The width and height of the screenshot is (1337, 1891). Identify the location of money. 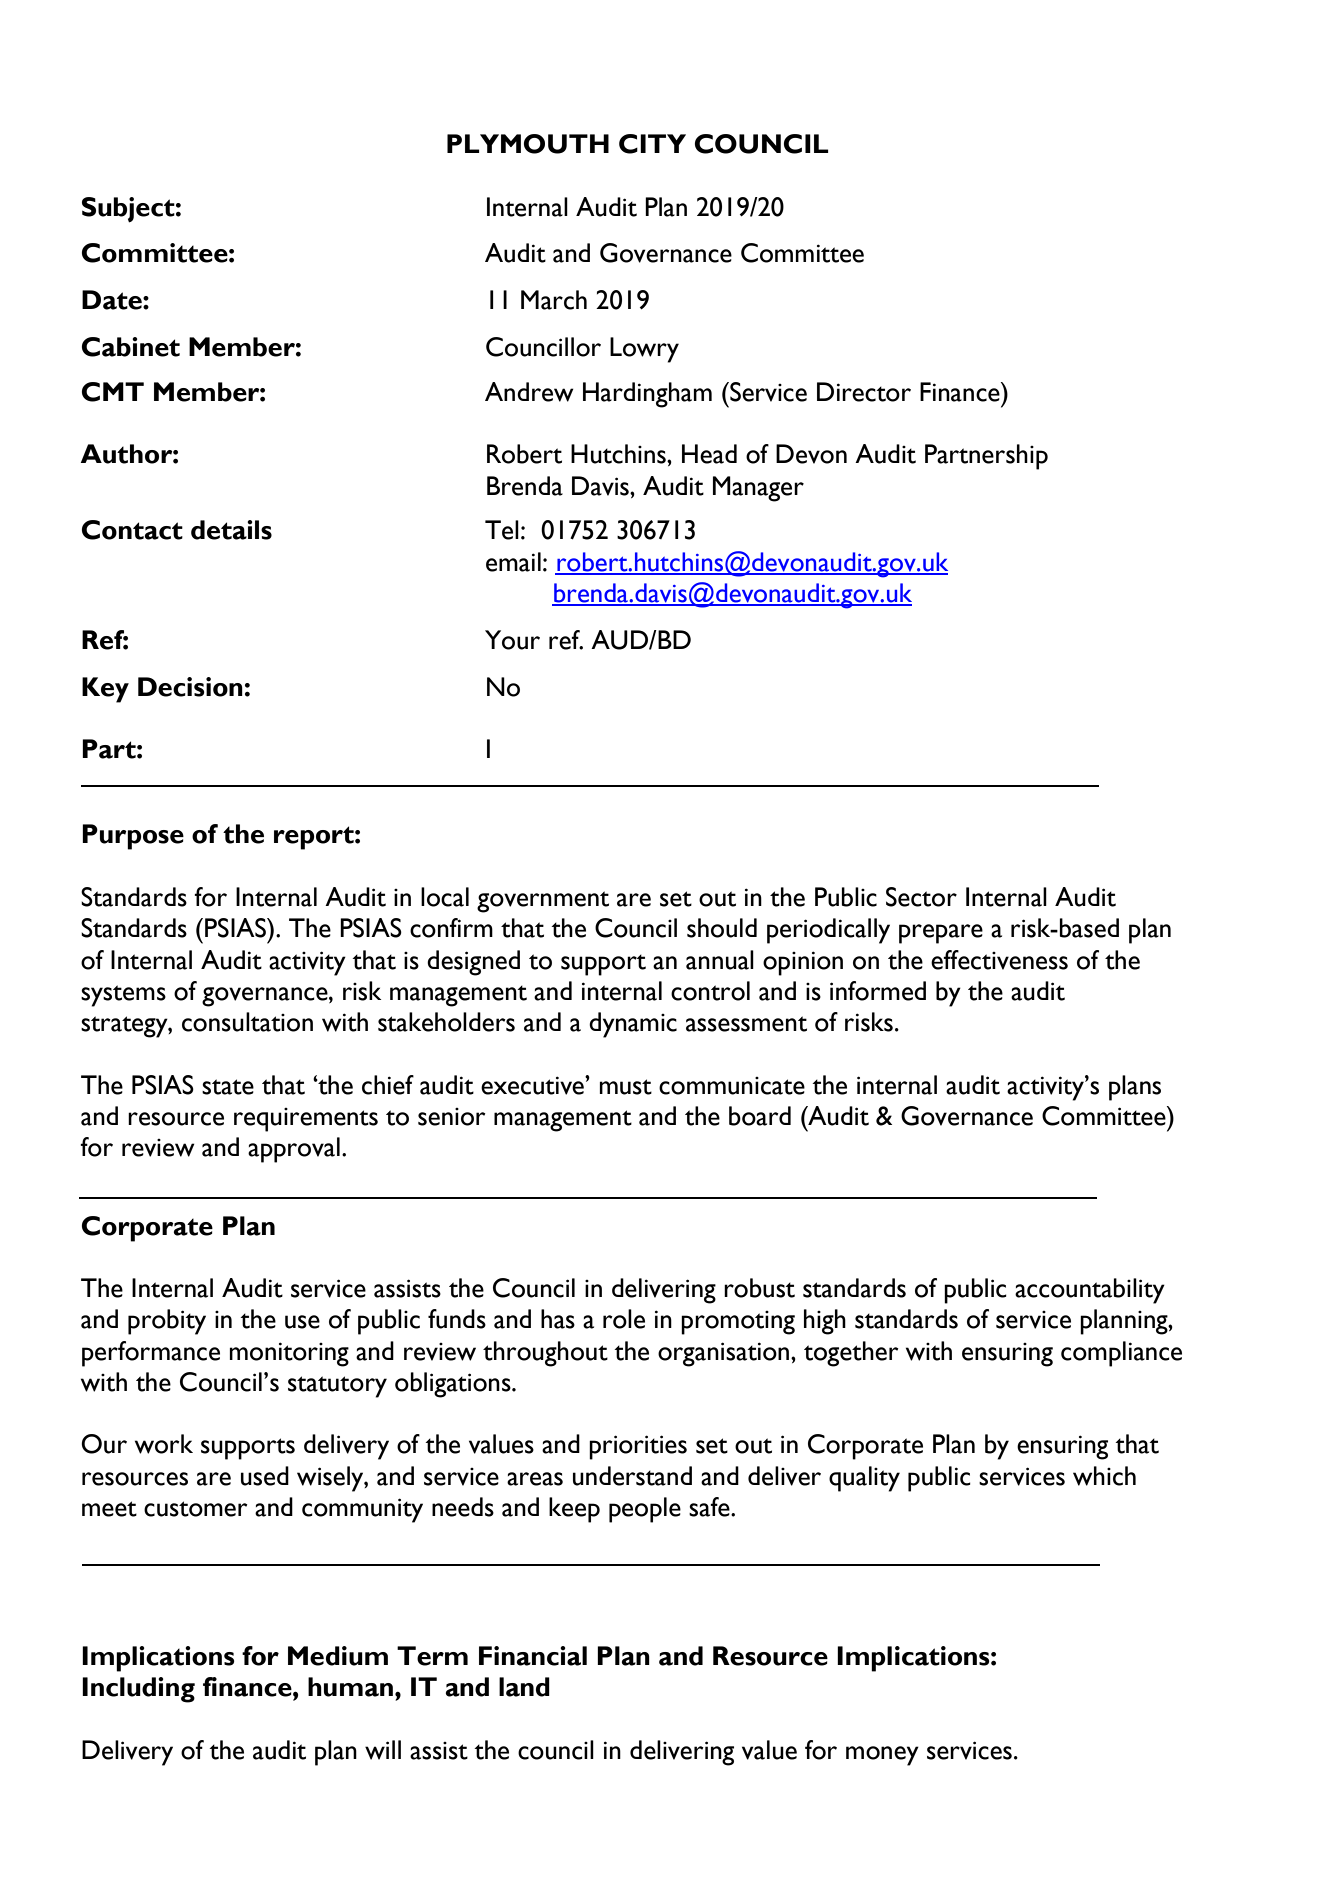
(882, 1756).
